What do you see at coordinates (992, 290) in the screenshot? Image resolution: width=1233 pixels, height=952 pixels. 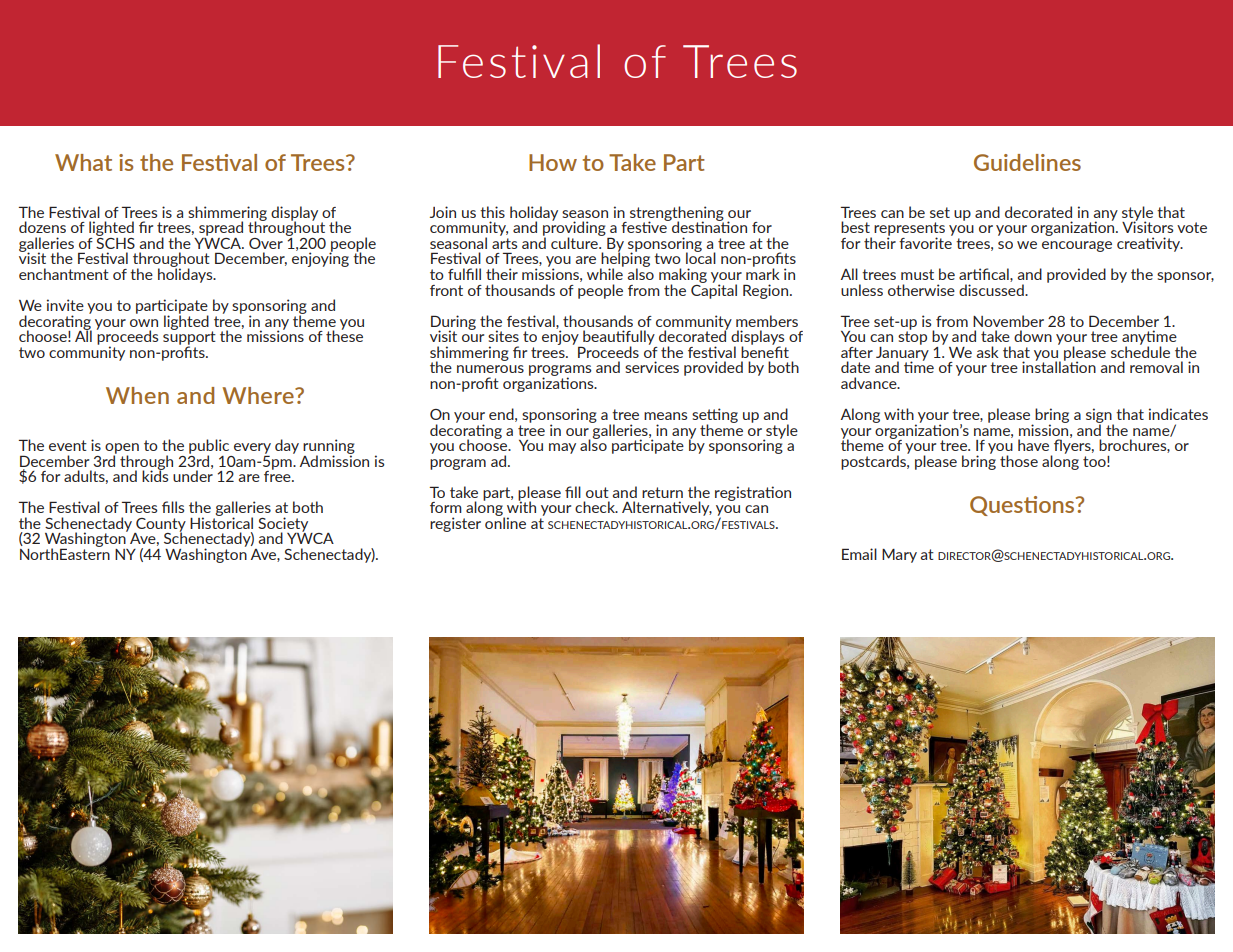 I see `discussed` at bounding box center [992, 290].
